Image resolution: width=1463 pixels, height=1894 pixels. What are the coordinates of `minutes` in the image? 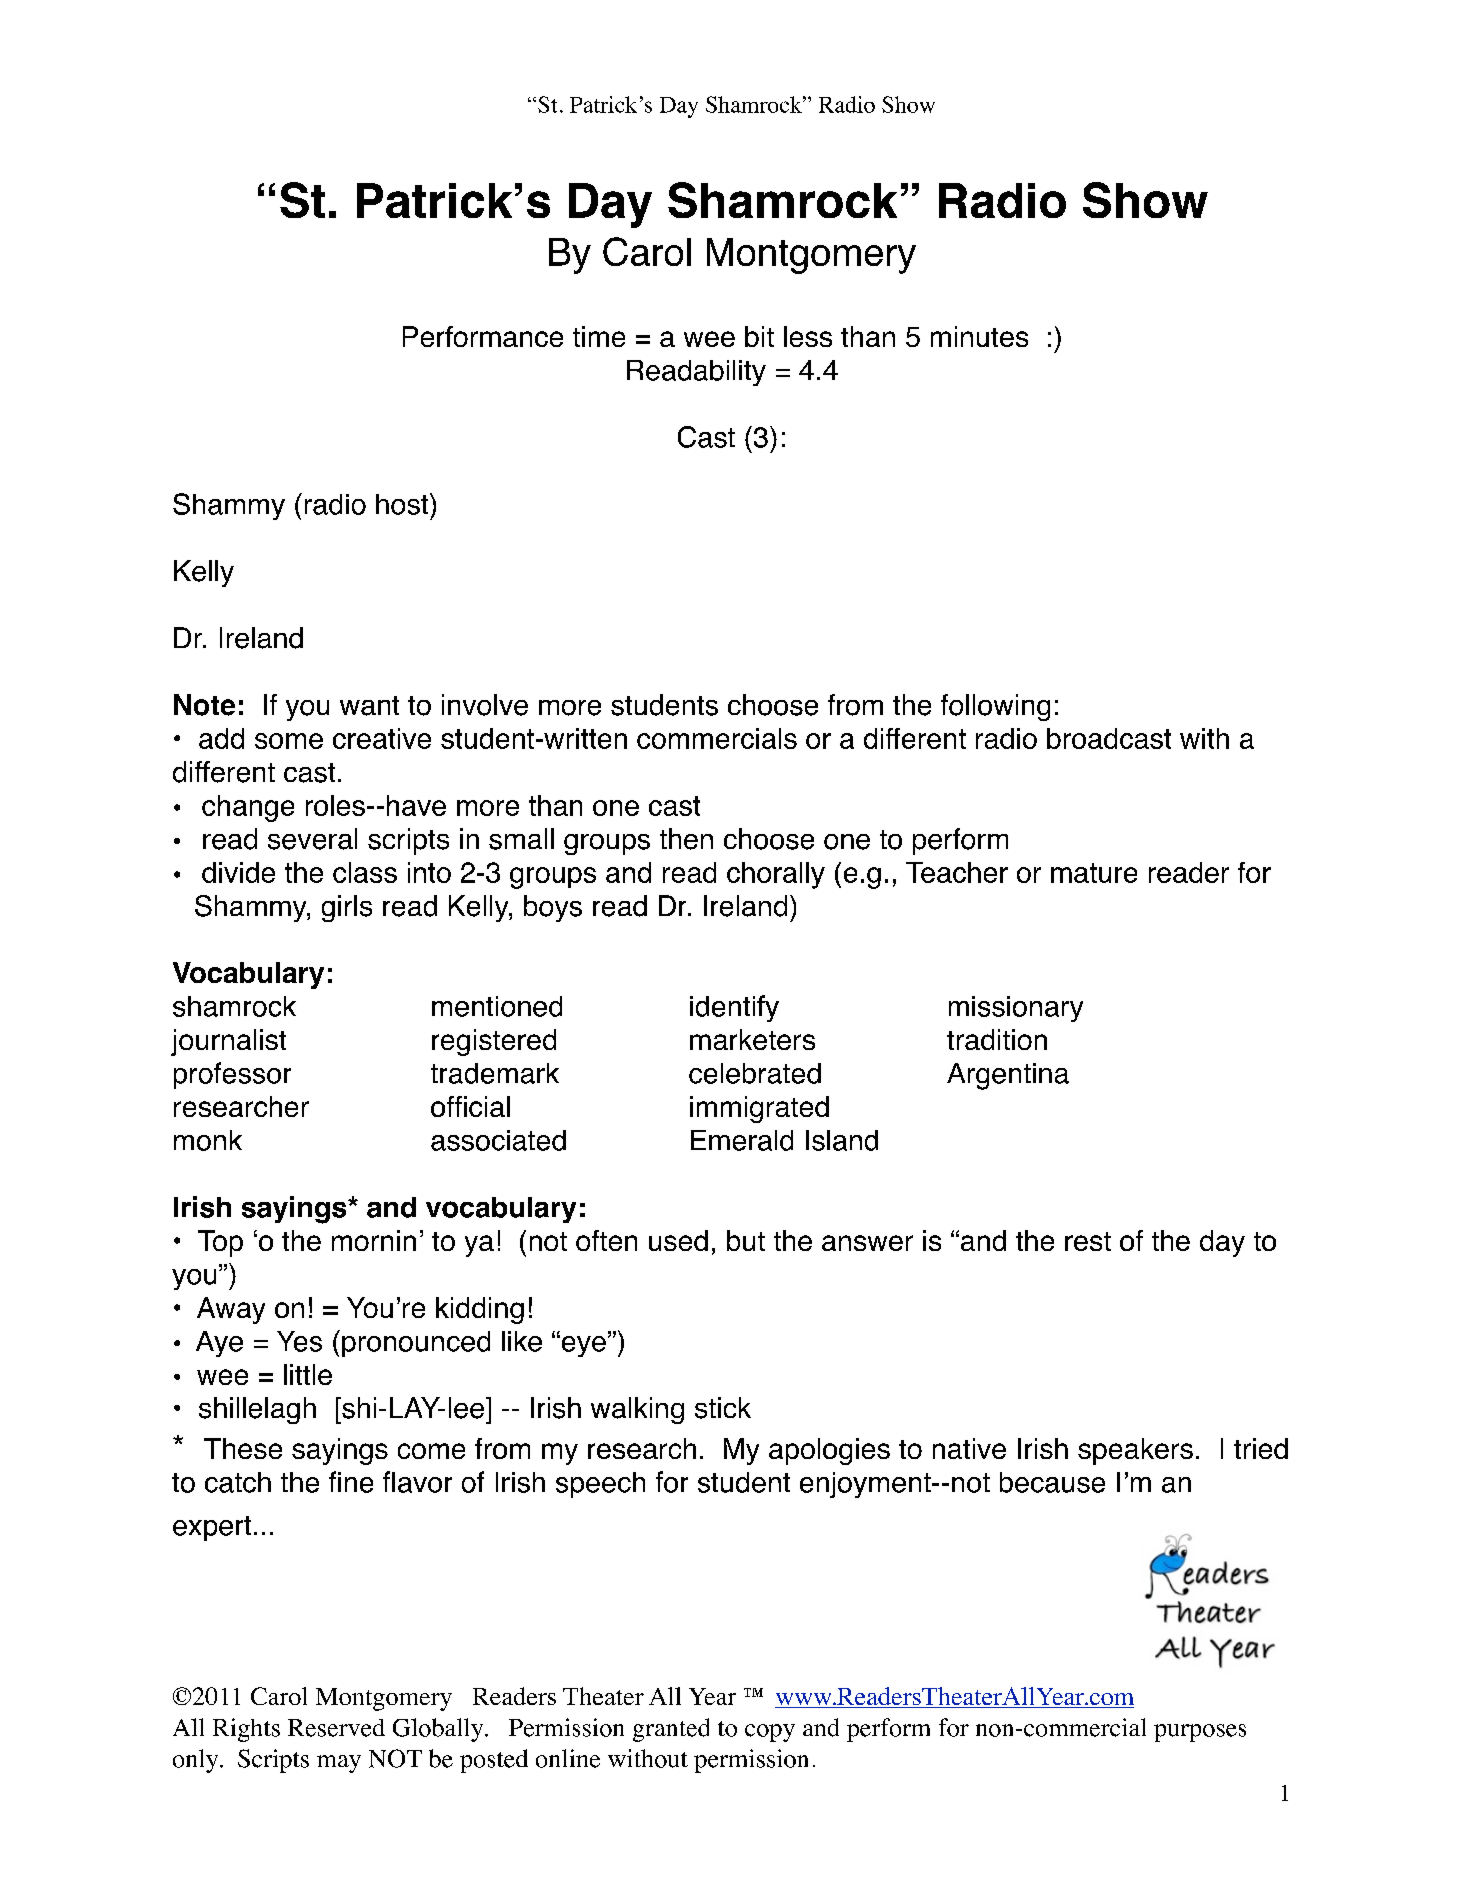 It's located at (979, 336).
